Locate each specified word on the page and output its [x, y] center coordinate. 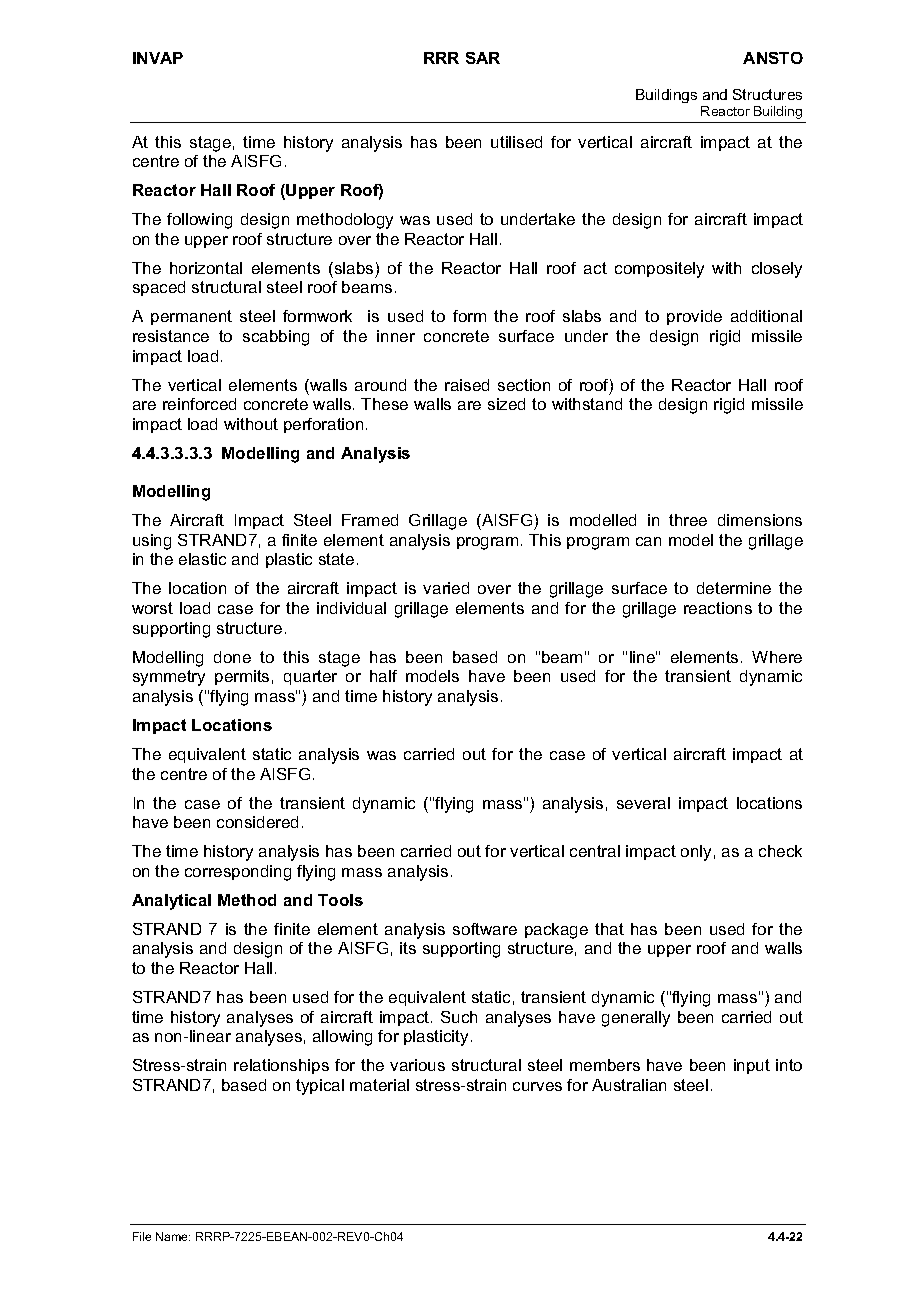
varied [446, 588]
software [485, 929]
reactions [718, 608]
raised [467, 385]
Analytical [171, 902]
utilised [516, 142]
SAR [483, 58]
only [696, 853]
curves [537, 1086]
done [232, 657]
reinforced [199, 404]
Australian [629, 1085]
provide [694, 317]
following [199, 221]
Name [173, 1236]
